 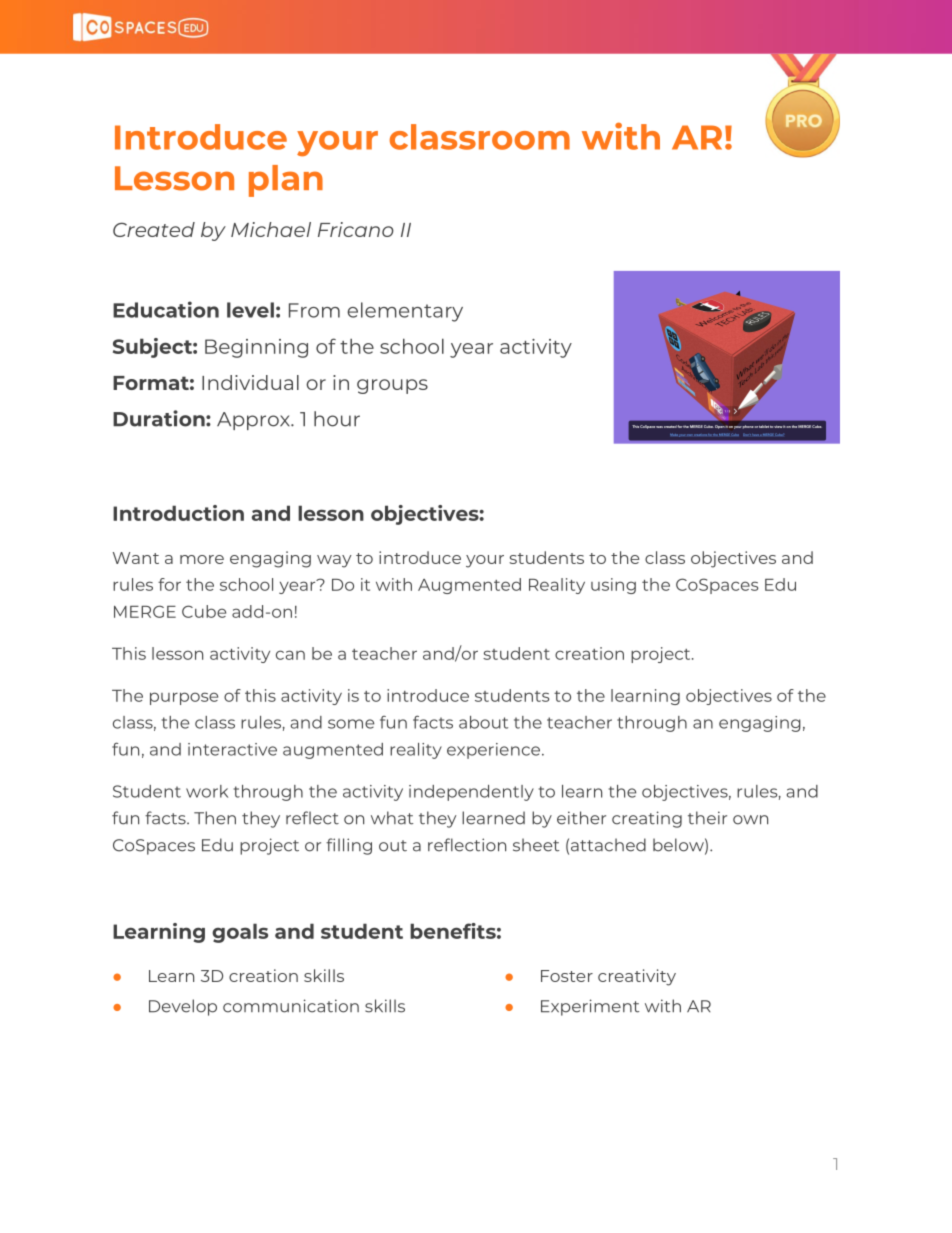 I want to click on plan, so click(x=286, y=181).
